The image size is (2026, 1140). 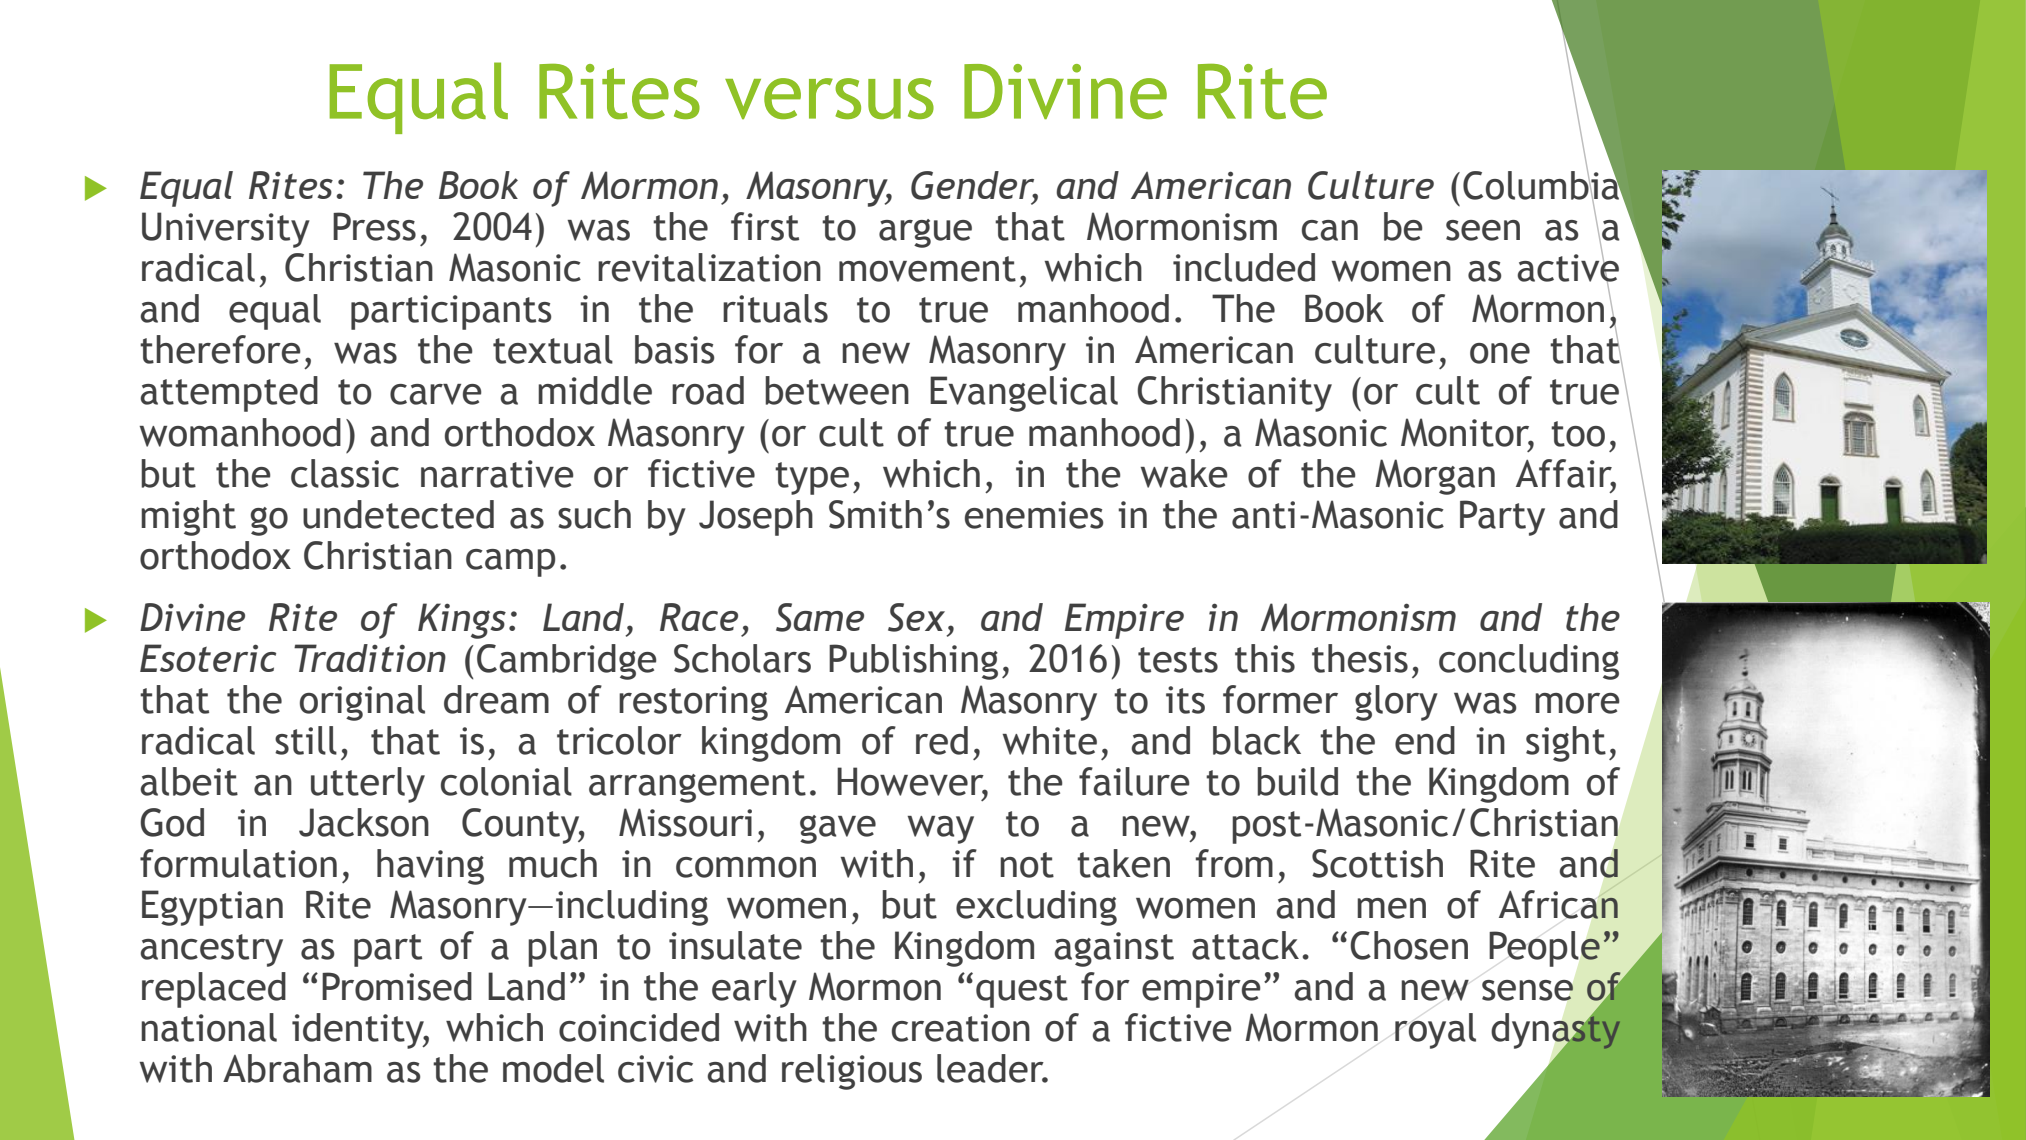 I want to click on Abraham, so click(x=297, y=1068).
